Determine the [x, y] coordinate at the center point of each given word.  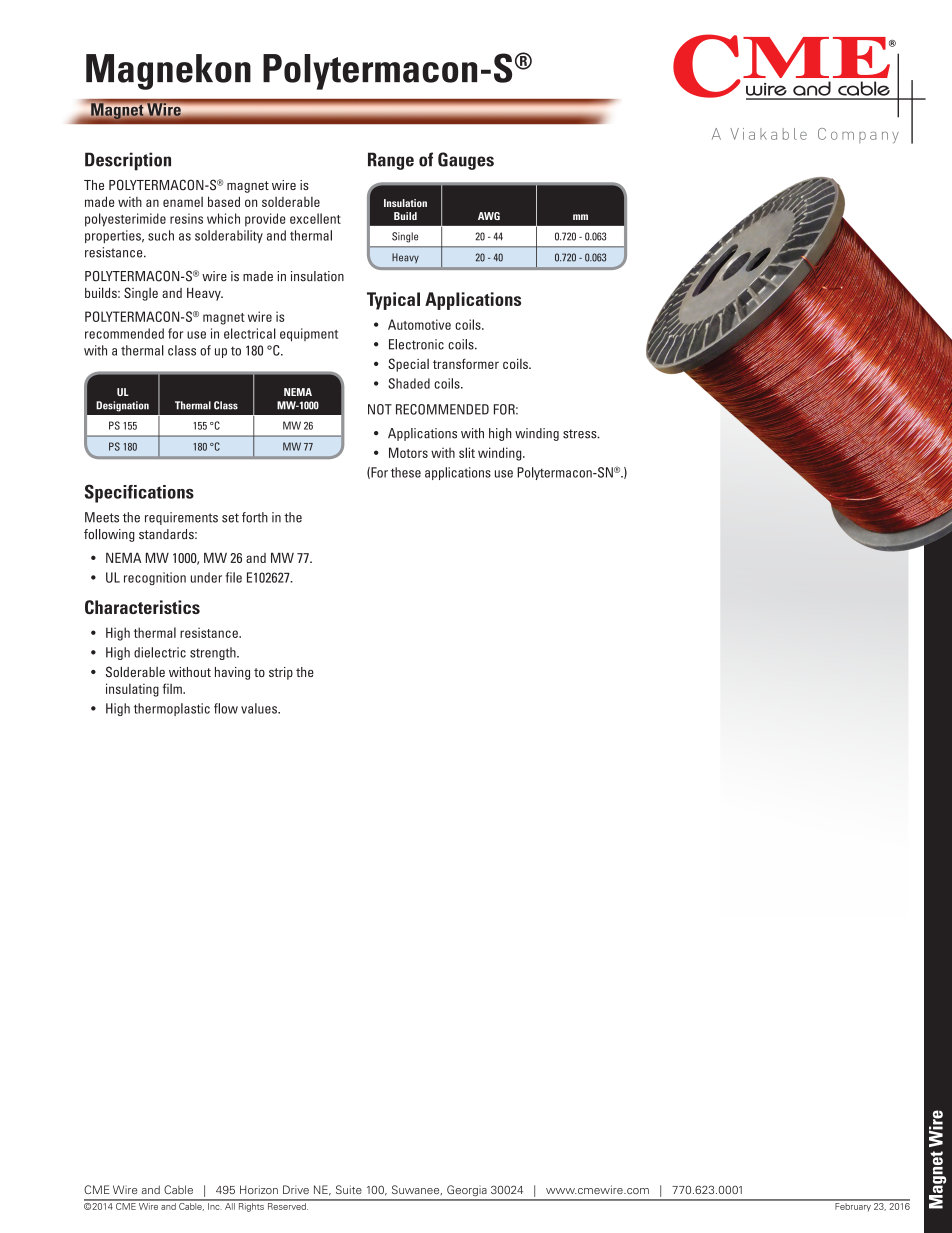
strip [281, 673]
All [230, 1205]
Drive [296, 1189]
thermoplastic [172, 709]
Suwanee [417, 1190]
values [260, 708]
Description [128, 161]
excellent [315, 218]
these [406, 472]
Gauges [466, 161]
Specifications [139, 493]
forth [255, 517]
